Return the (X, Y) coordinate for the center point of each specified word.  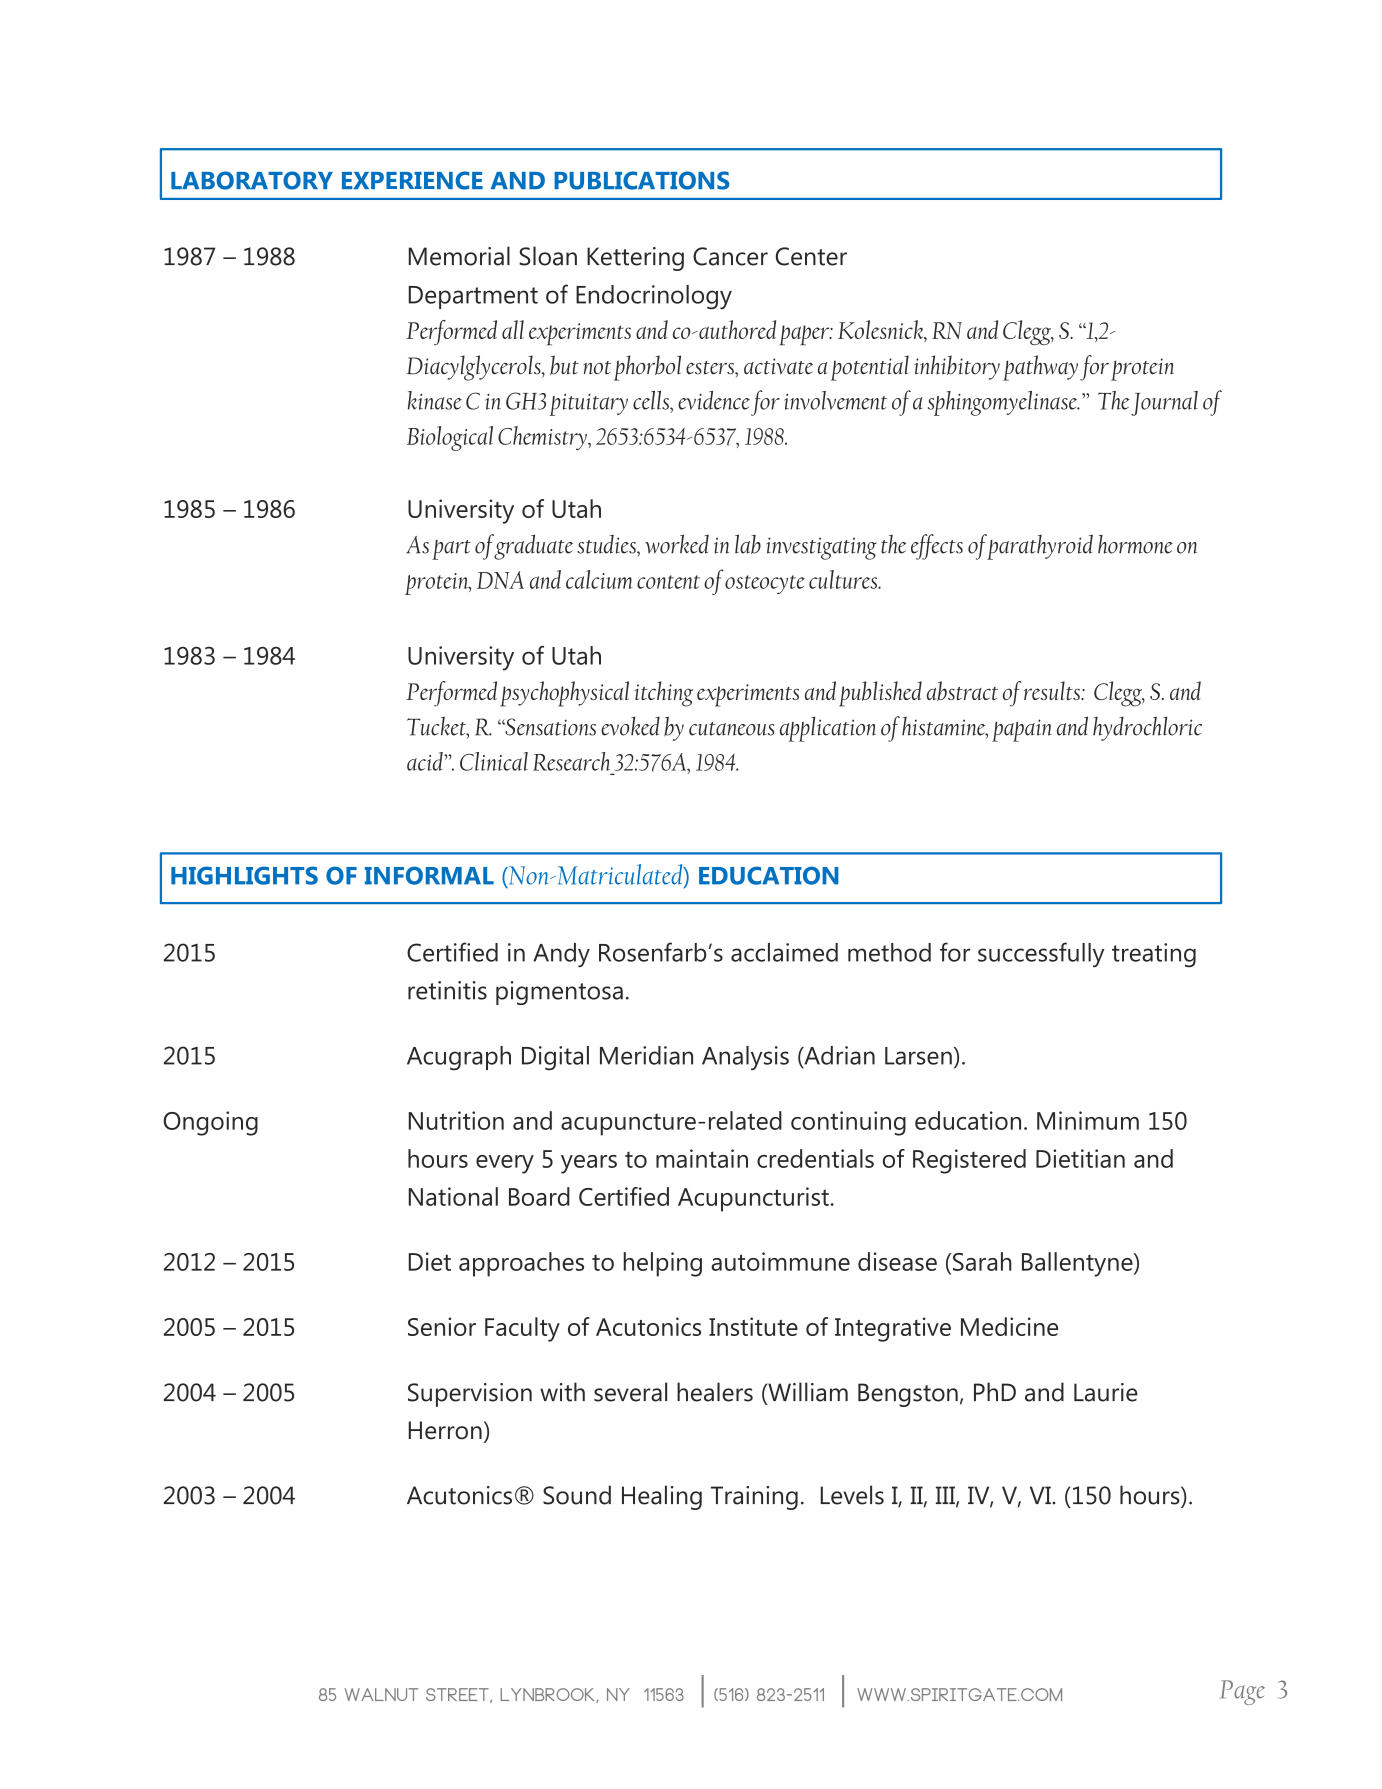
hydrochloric (1147, 728)
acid (426, 761)
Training (754, 1498)
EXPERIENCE (412, 180)
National (453, 1196)
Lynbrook (549, 1695)
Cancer (730, 256)
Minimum (1088, 1120)
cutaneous (731, 729)
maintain (702, 1158)
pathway (1040, 368)
